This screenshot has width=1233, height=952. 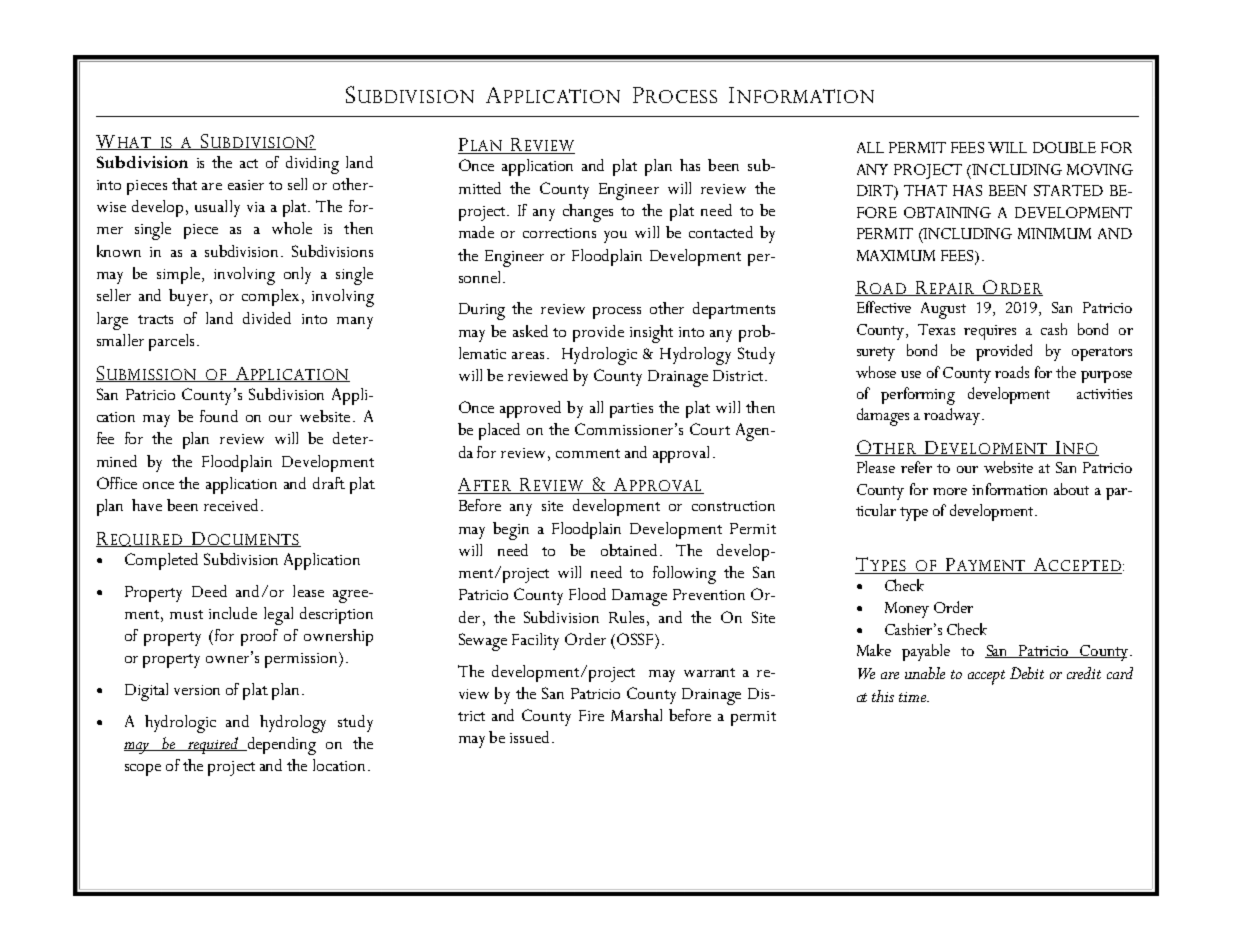 What do you see at coordinates (329, 483) in the screenshot?
I see `draft` at bounding box center [329, 483].
